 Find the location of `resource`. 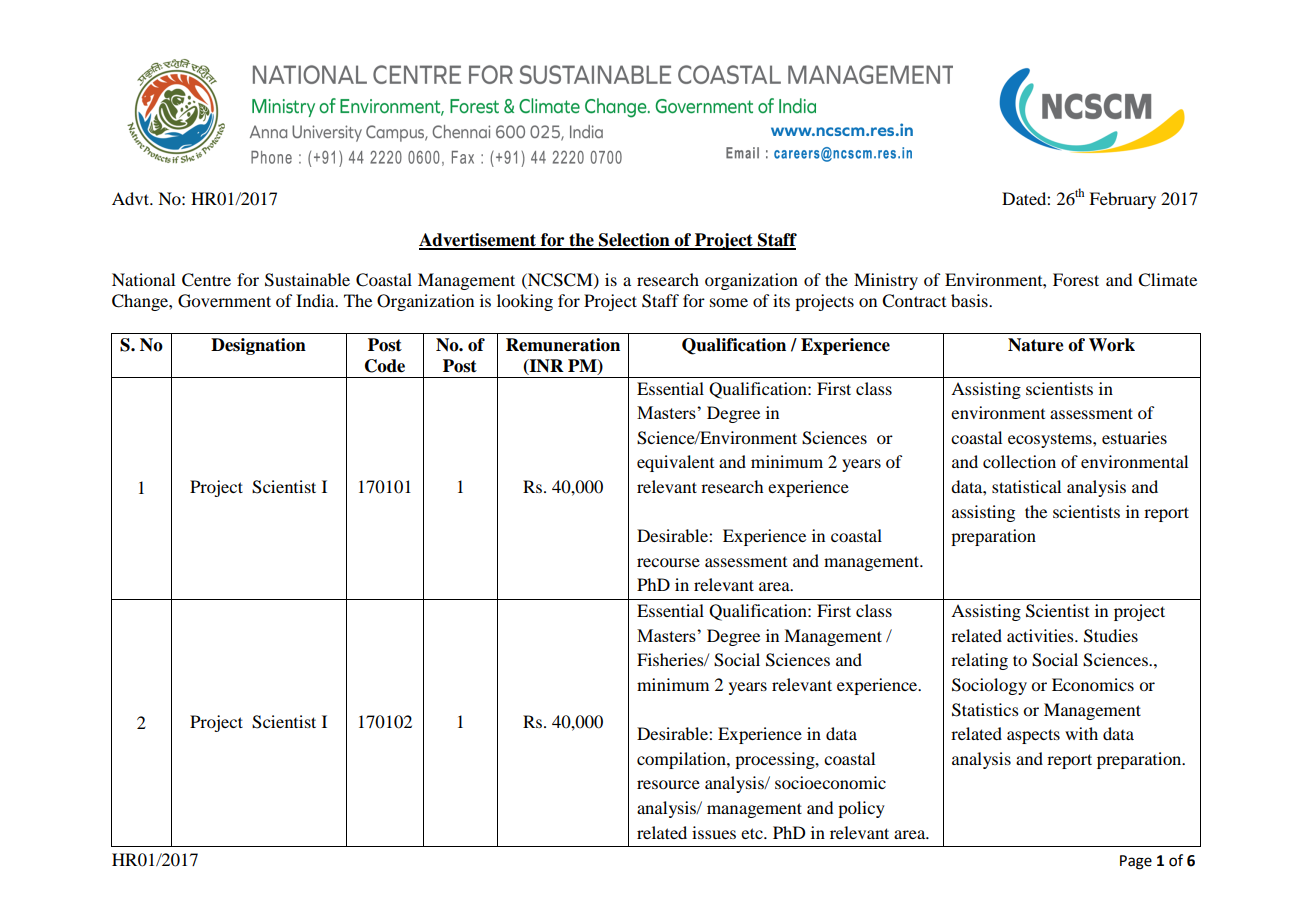

resource is located at coordinates (668, 784).
